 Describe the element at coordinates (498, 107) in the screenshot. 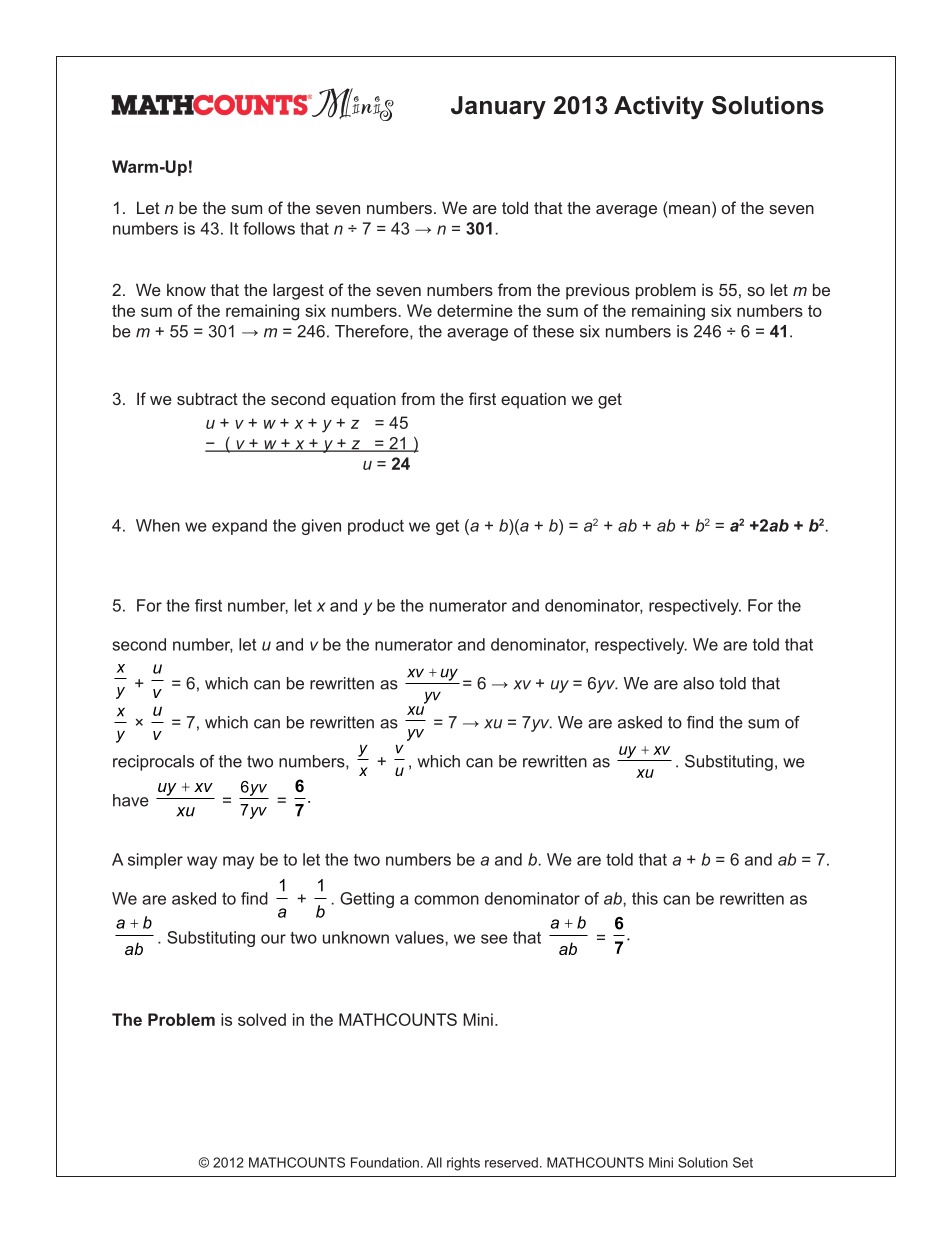

I see `January` at that location.
